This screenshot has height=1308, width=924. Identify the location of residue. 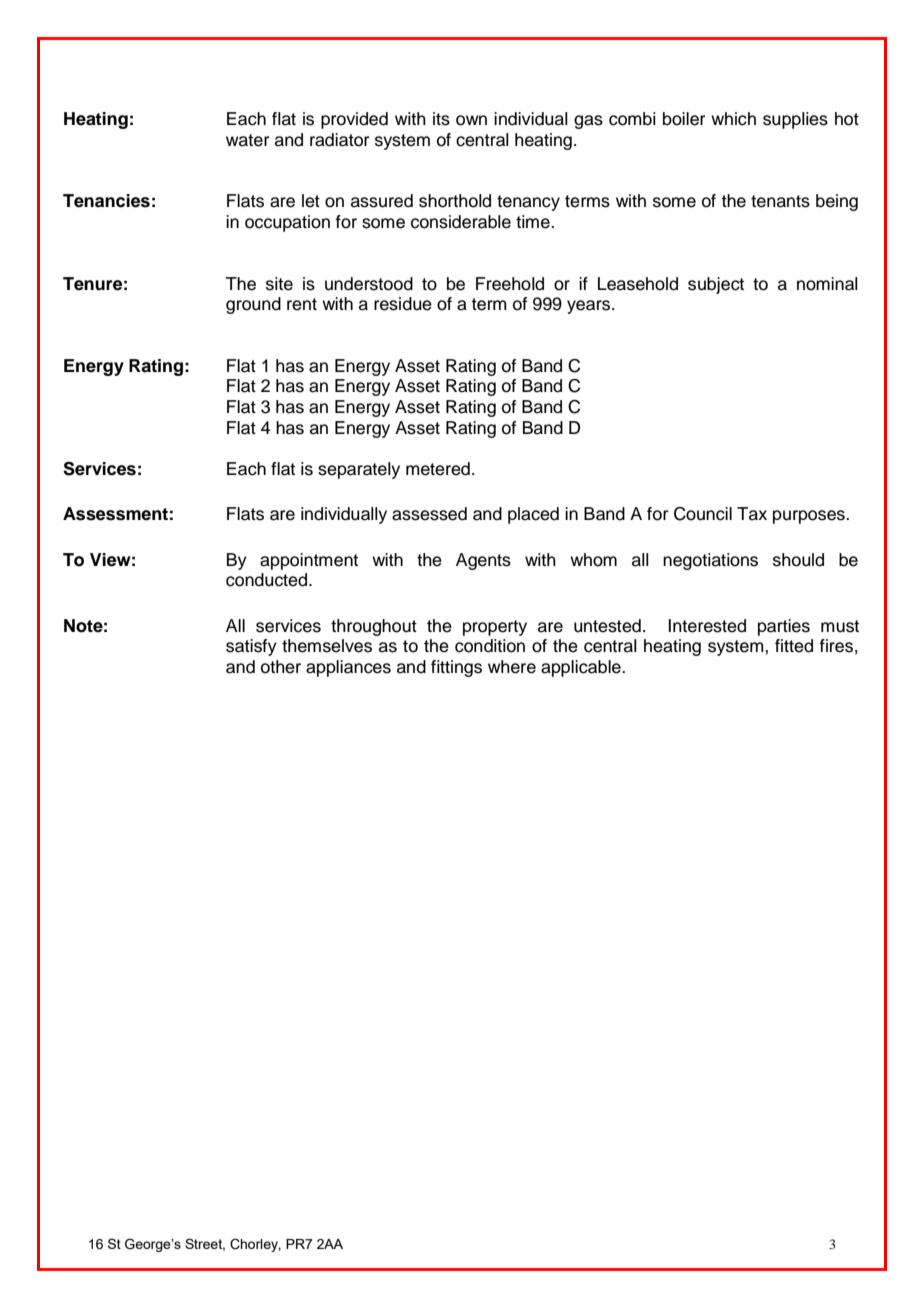
(403, 304).
